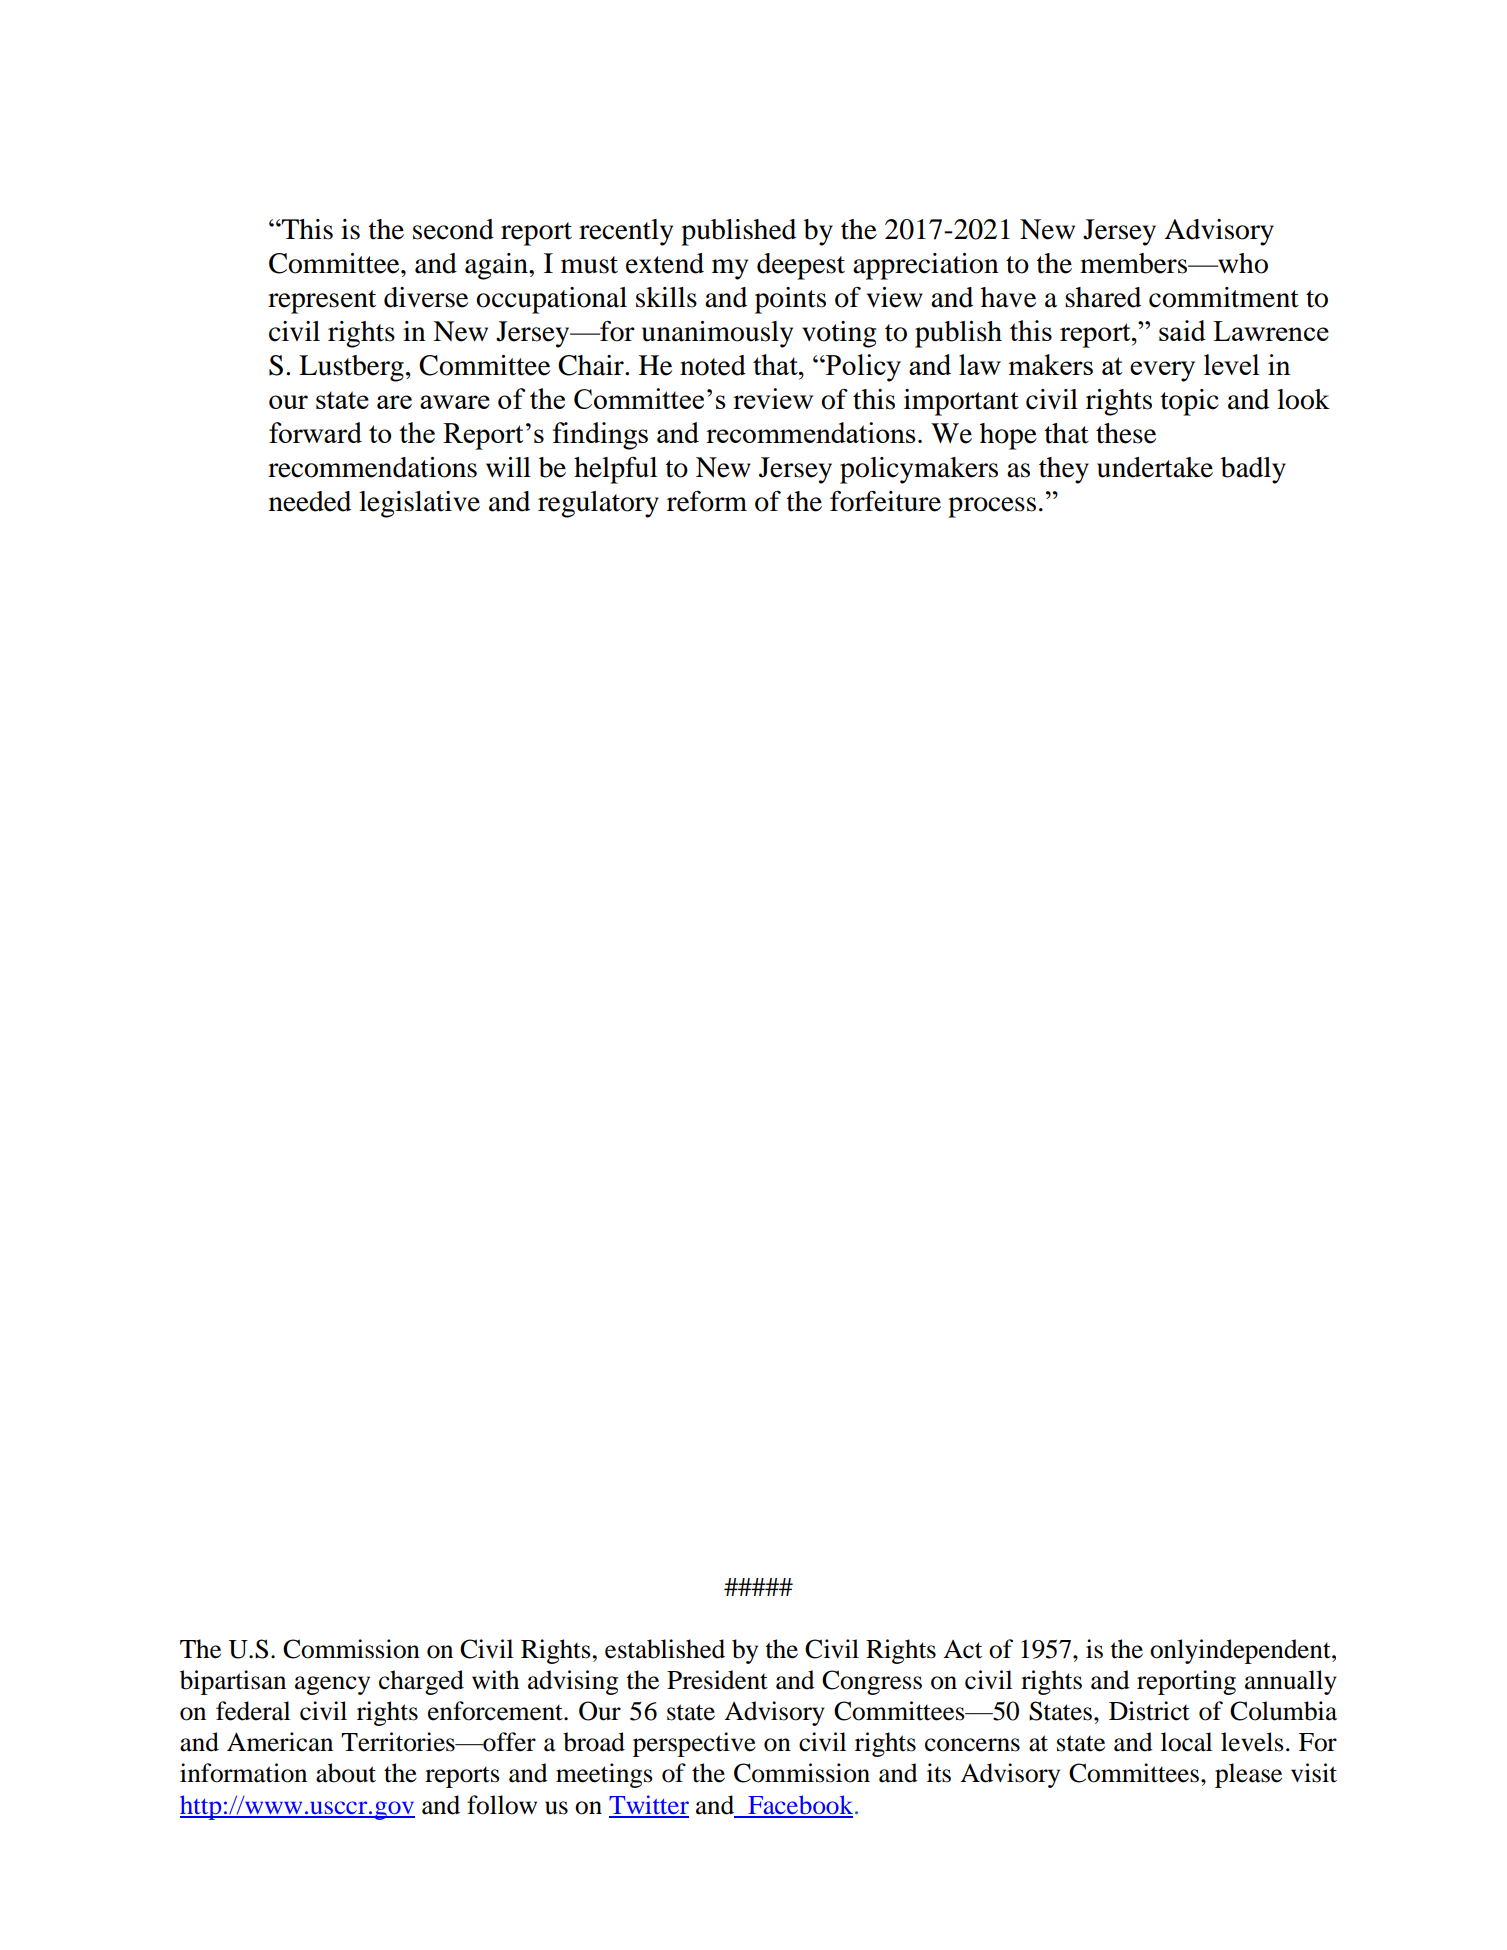 This screenshot has height=1950, width=1507. What do you see at coordinates (962, 1649) in the screenshot?
I see `Act` at bounding box center [962, 1649].
